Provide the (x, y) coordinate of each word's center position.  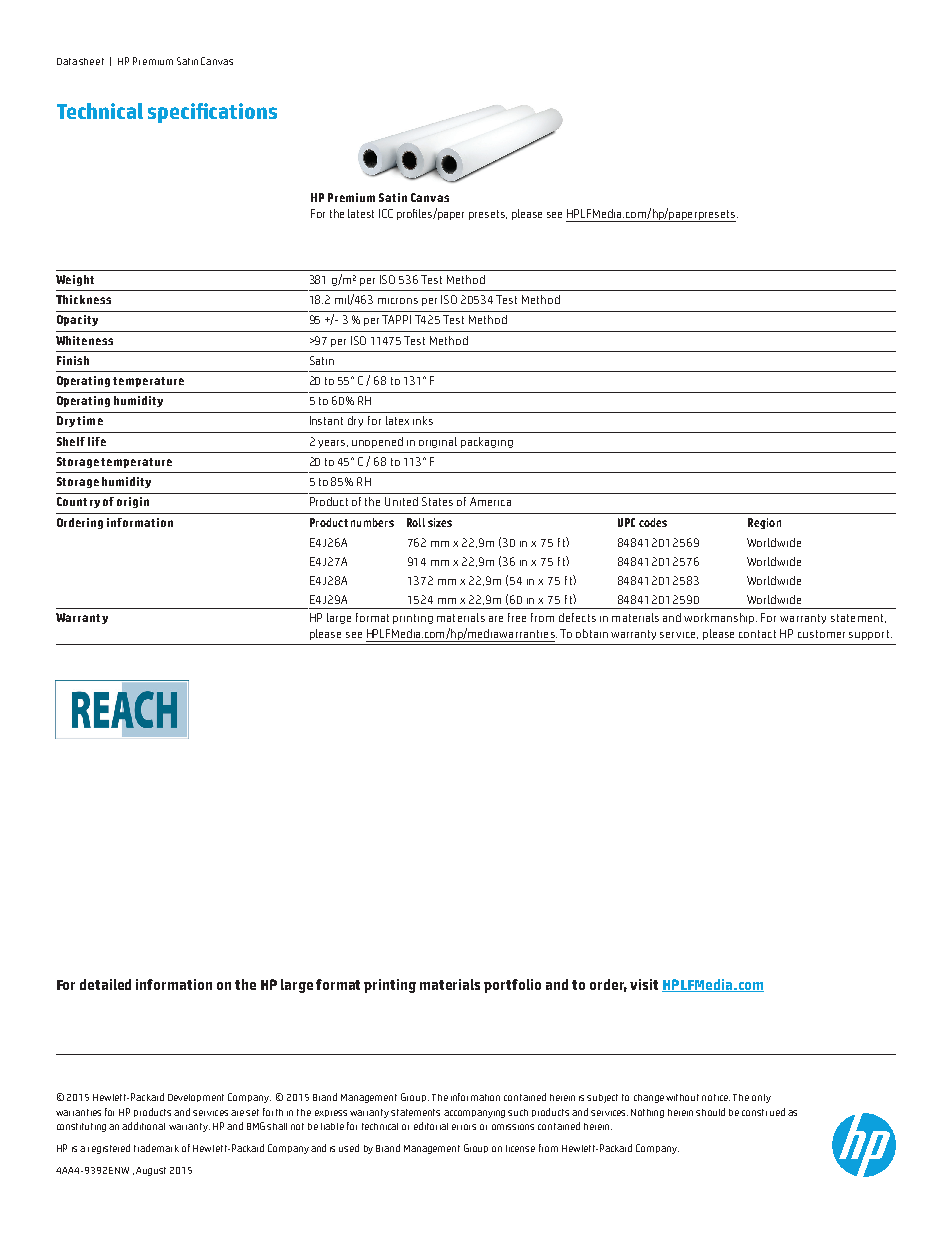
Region (764, 523)
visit (644, 984)
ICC (386, 213)
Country (78, 502)
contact (757, 634)
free (517, 617)
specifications (212, 113)
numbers (372, 522)
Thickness (83, 299)
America (490, 501)
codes (653, 522)
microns (398, 301)
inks (423, 420)
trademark (156, 1148)
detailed (105, 984)
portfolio (512, 986)
